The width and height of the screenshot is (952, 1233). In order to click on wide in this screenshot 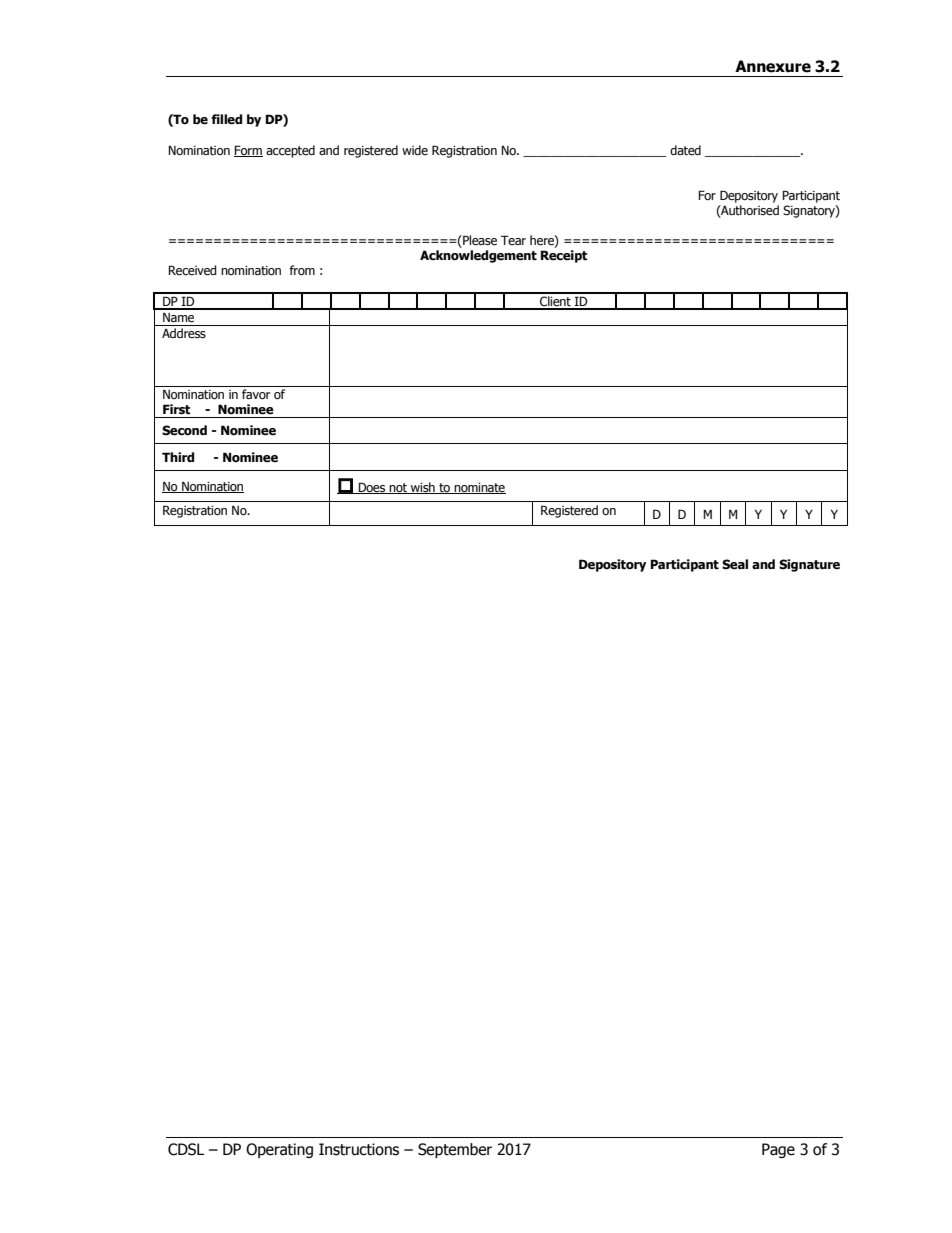, I will do `click(415, 150)`.
